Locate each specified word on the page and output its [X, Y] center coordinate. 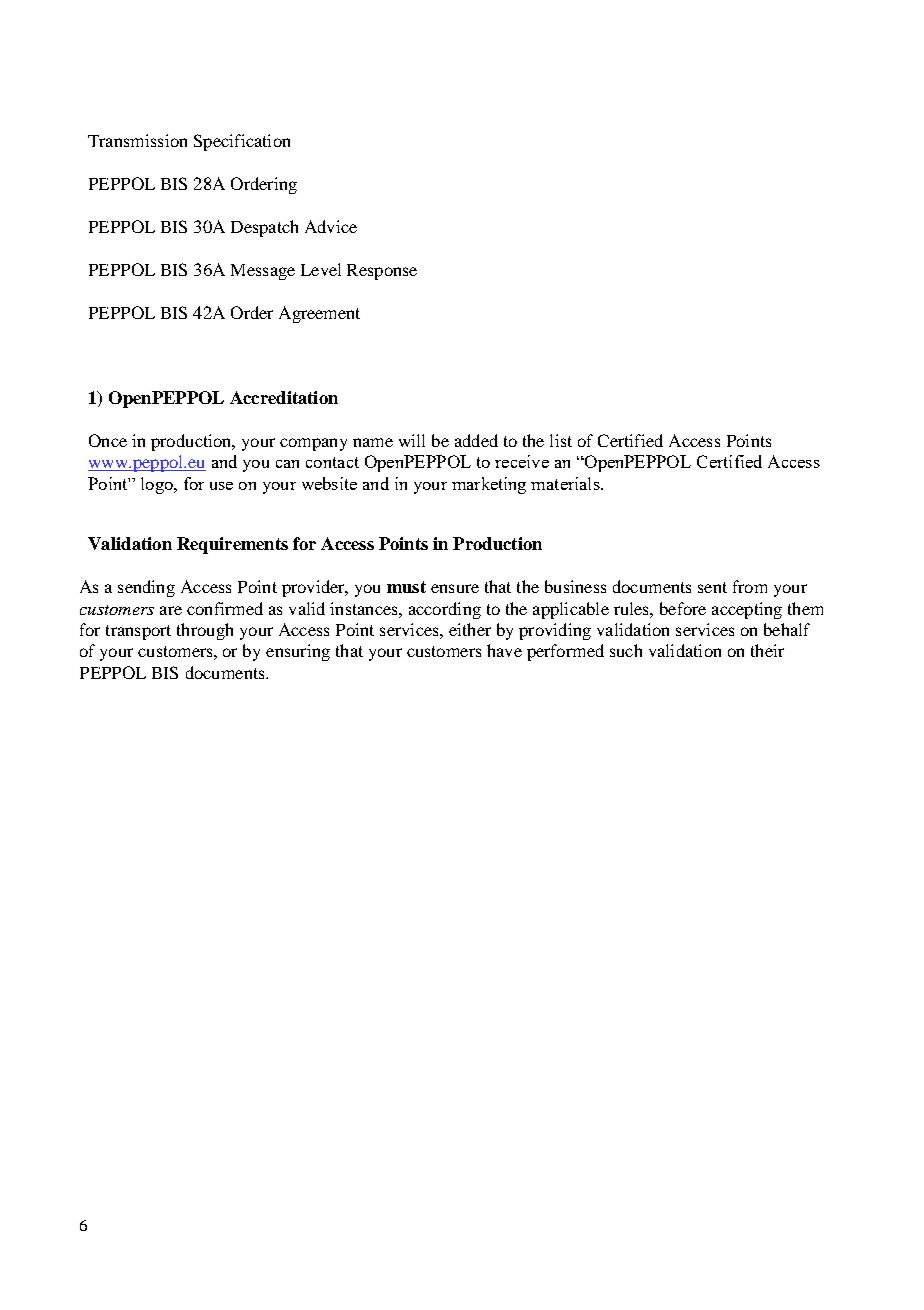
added [476, 440]
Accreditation [284, 397]
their [767, 650]
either [470, 629]
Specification [242, 142]
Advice [331, 226]
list [561, 440]
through [205, 631]
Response [382, 272]
